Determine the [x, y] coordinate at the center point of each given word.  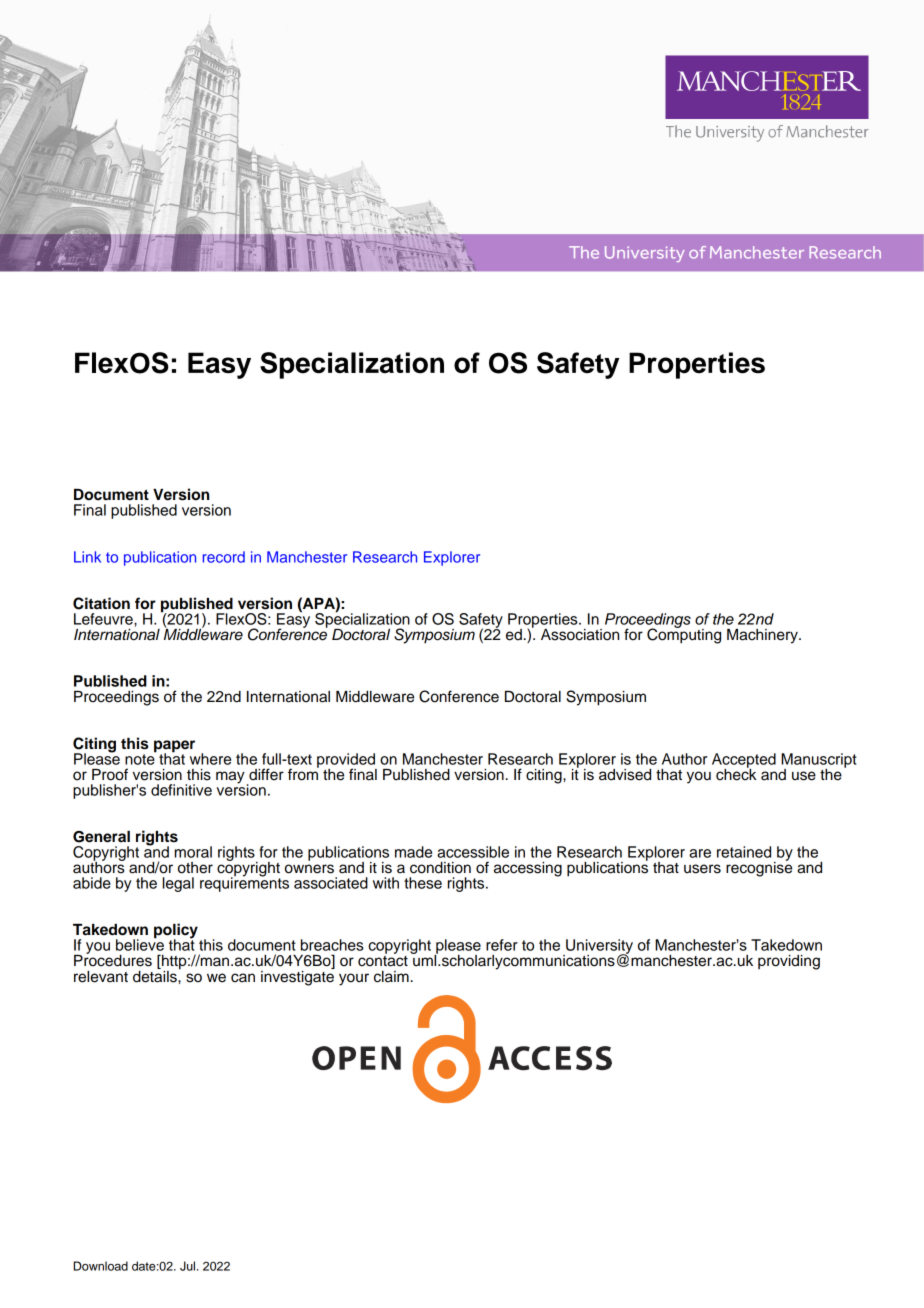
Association [580, 635]
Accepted [744, 761]
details [156, 975]
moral [193, 852]
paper [174, 747]
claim [391, 977]
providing [789, 962]
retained [744, 852]
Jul [189, 1266]
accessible [473, 852]
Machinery [763, 636]
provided [347, 761]
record [224, 557]
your [354, 979]
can [243, 978]
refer [502, 945]
